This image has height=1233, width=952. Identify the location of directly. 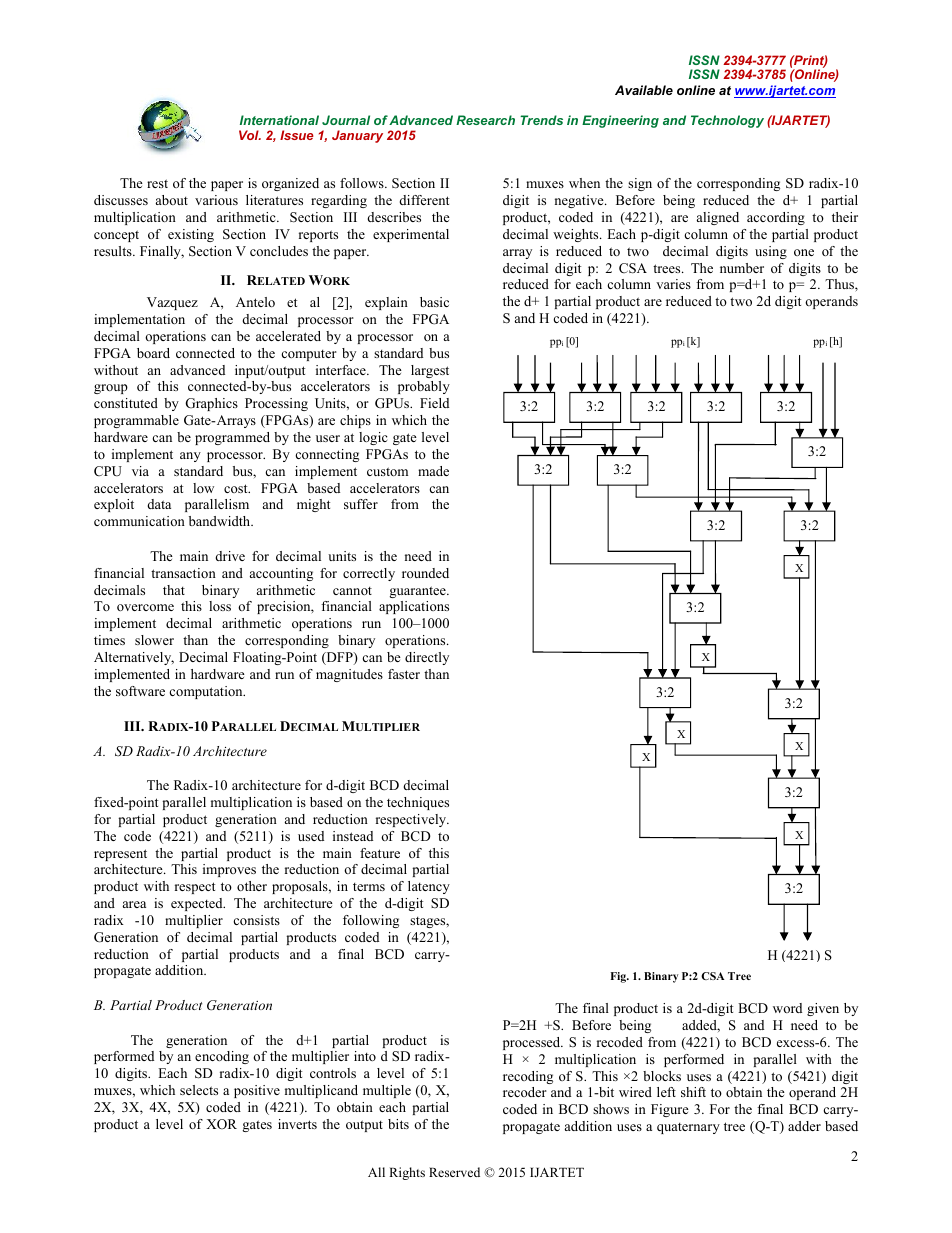
(427, 658).
